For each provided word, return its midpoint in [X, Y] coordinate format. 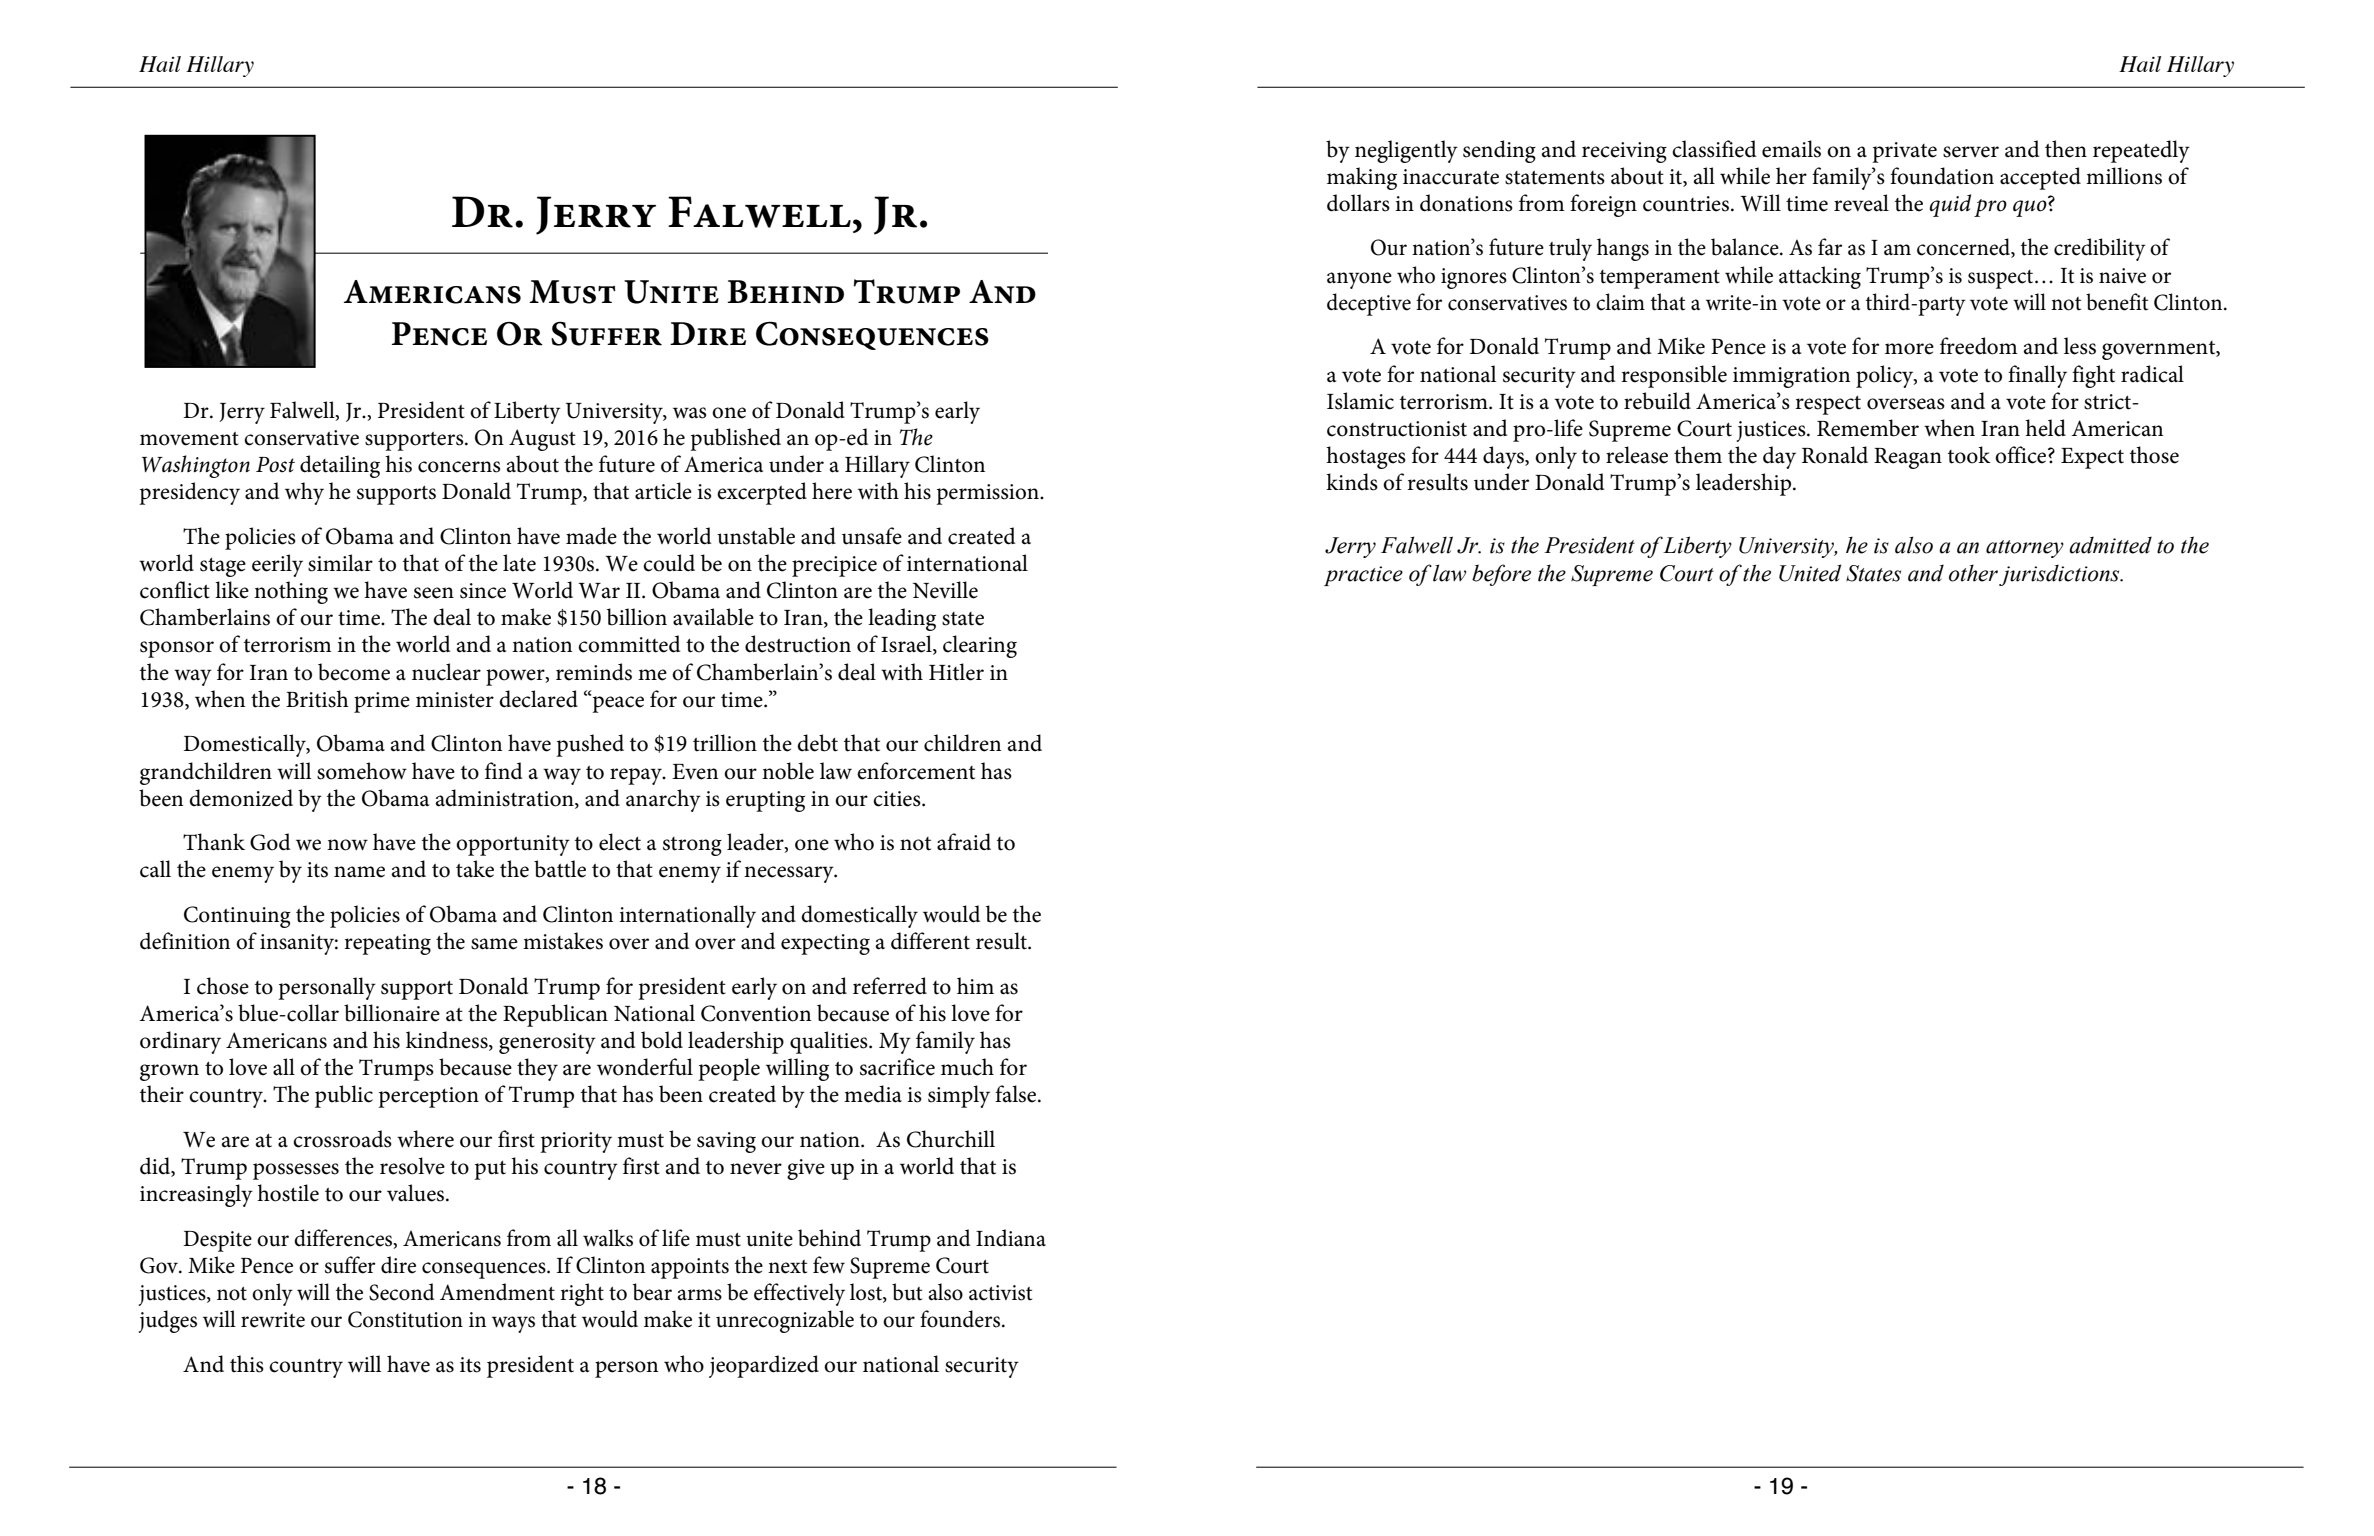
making [1362, 178]
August [542, 440]
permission [988, 494]
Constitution [405, 1319]
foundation [1942, 176]
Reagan [1908, 458]
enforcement [916, 771]
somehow [362, 771]
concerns [459, 467]
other [1973, 573]
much [967, 1067]
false [1017, 1094]
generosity [547, 1043]
